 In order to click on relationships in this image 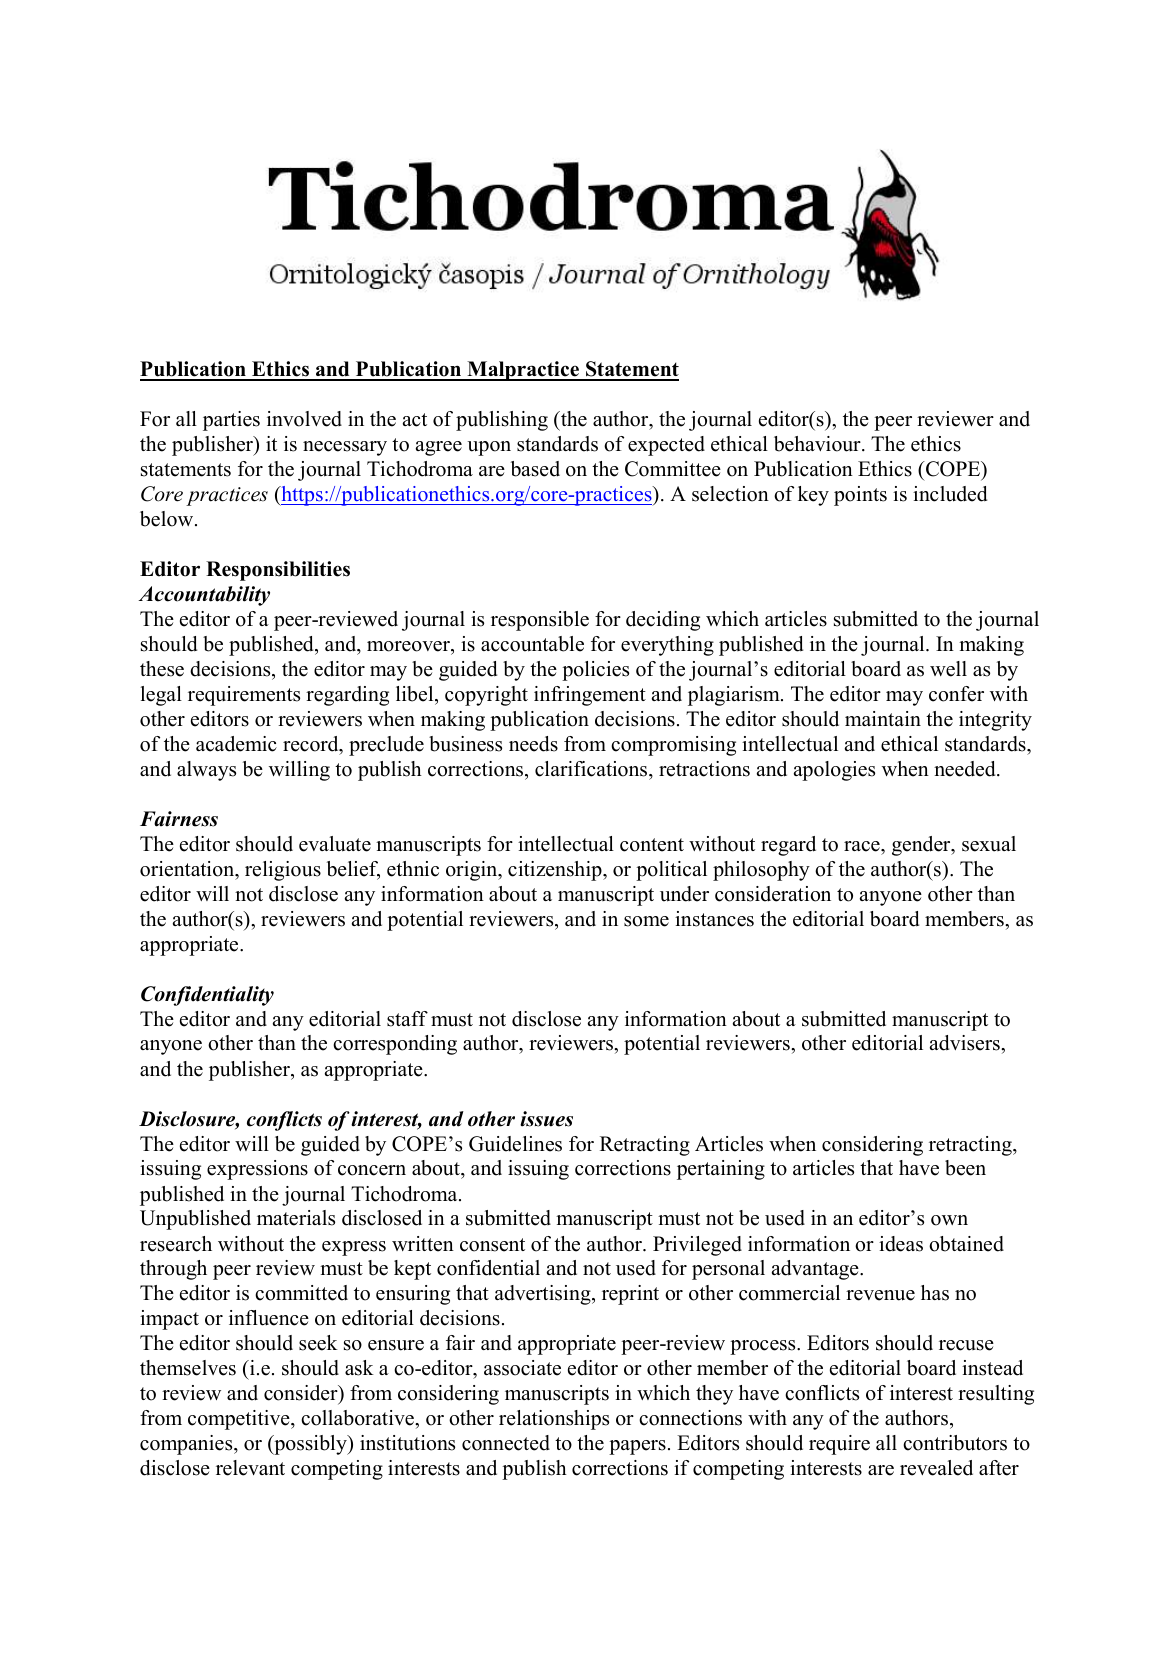, I will do `click(554, 1420)`.
